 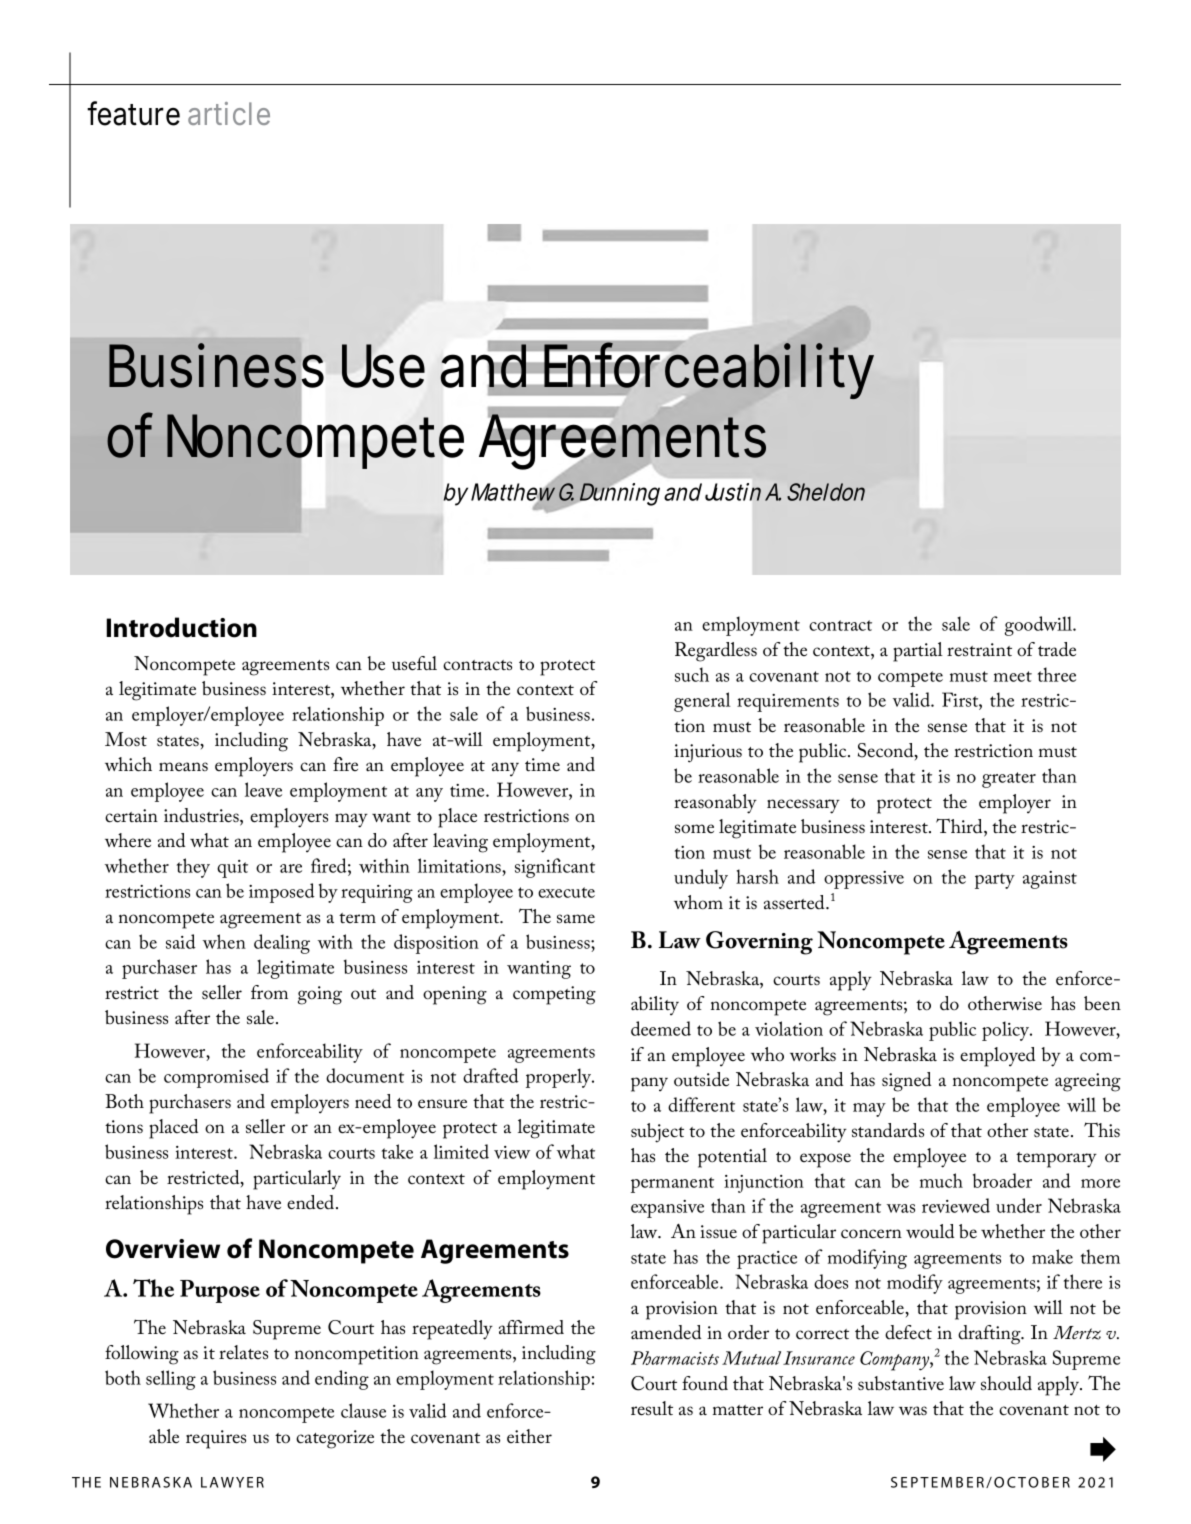 What do you see at coordinates (133, 113) in the screenshot?
I see `feature` at bounding box center [133, 113].
